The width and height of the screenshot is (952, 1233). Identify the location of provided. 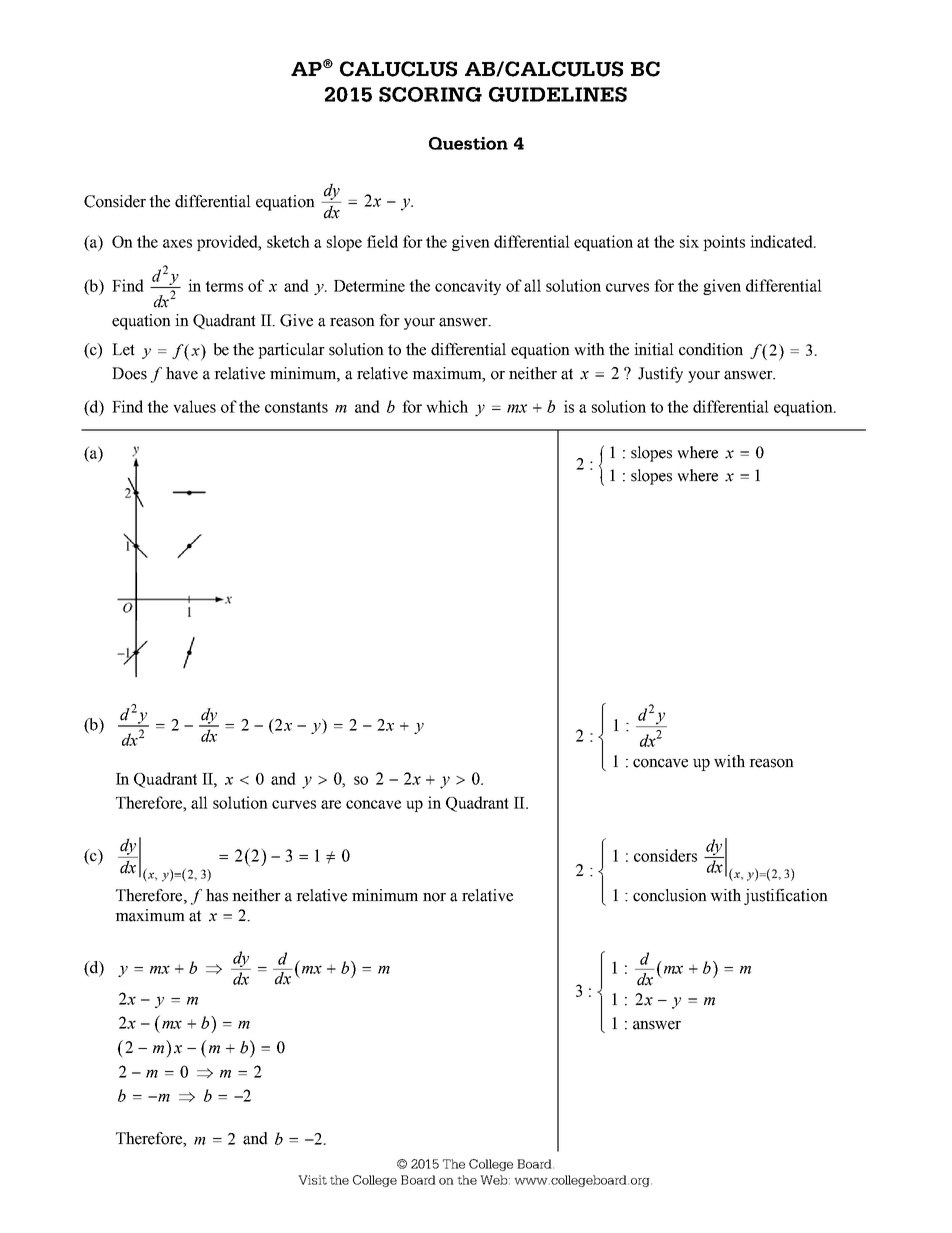
(228, 243).
